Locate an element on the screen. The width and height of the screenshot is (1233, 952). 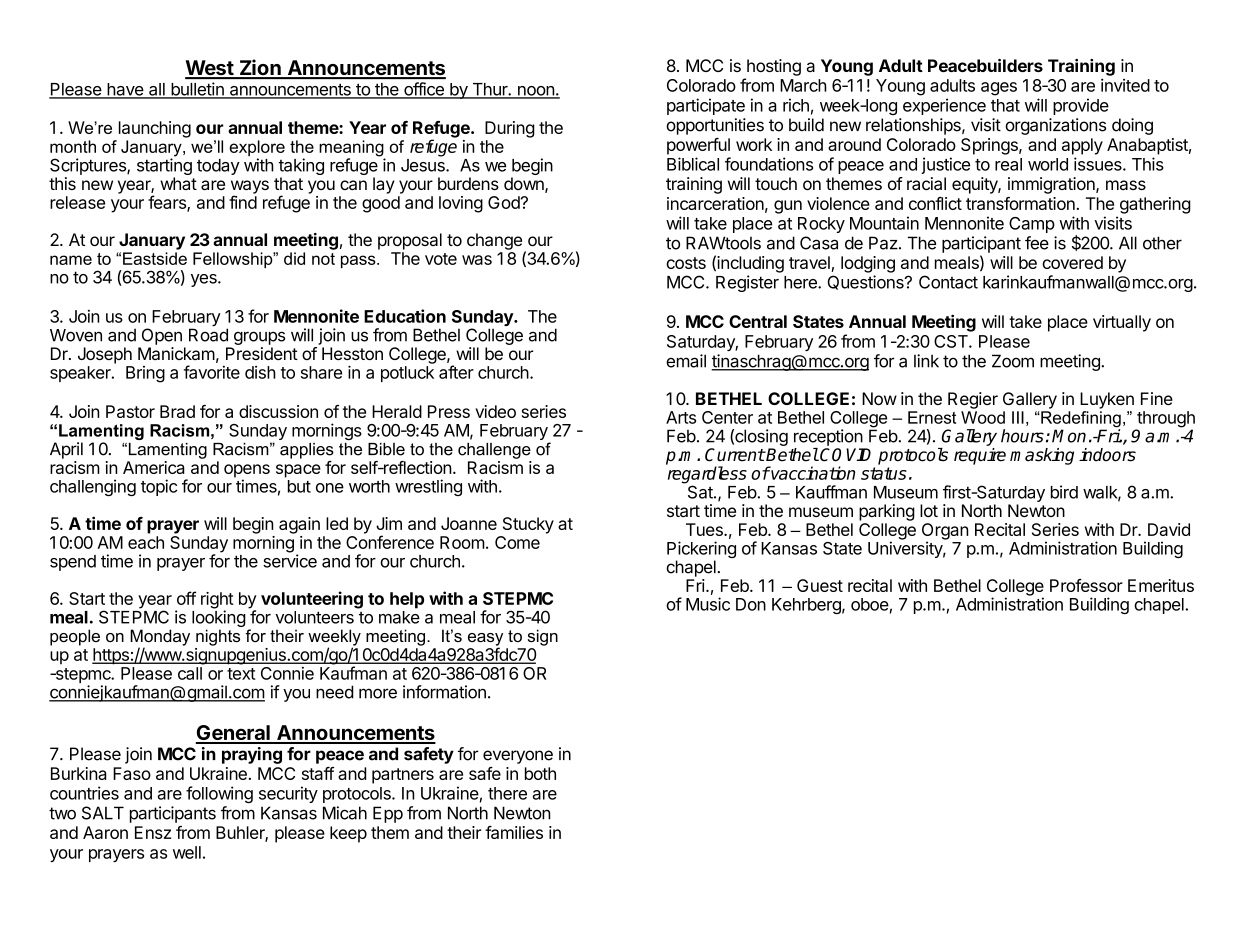
families is located at coordinates (514, 832).
